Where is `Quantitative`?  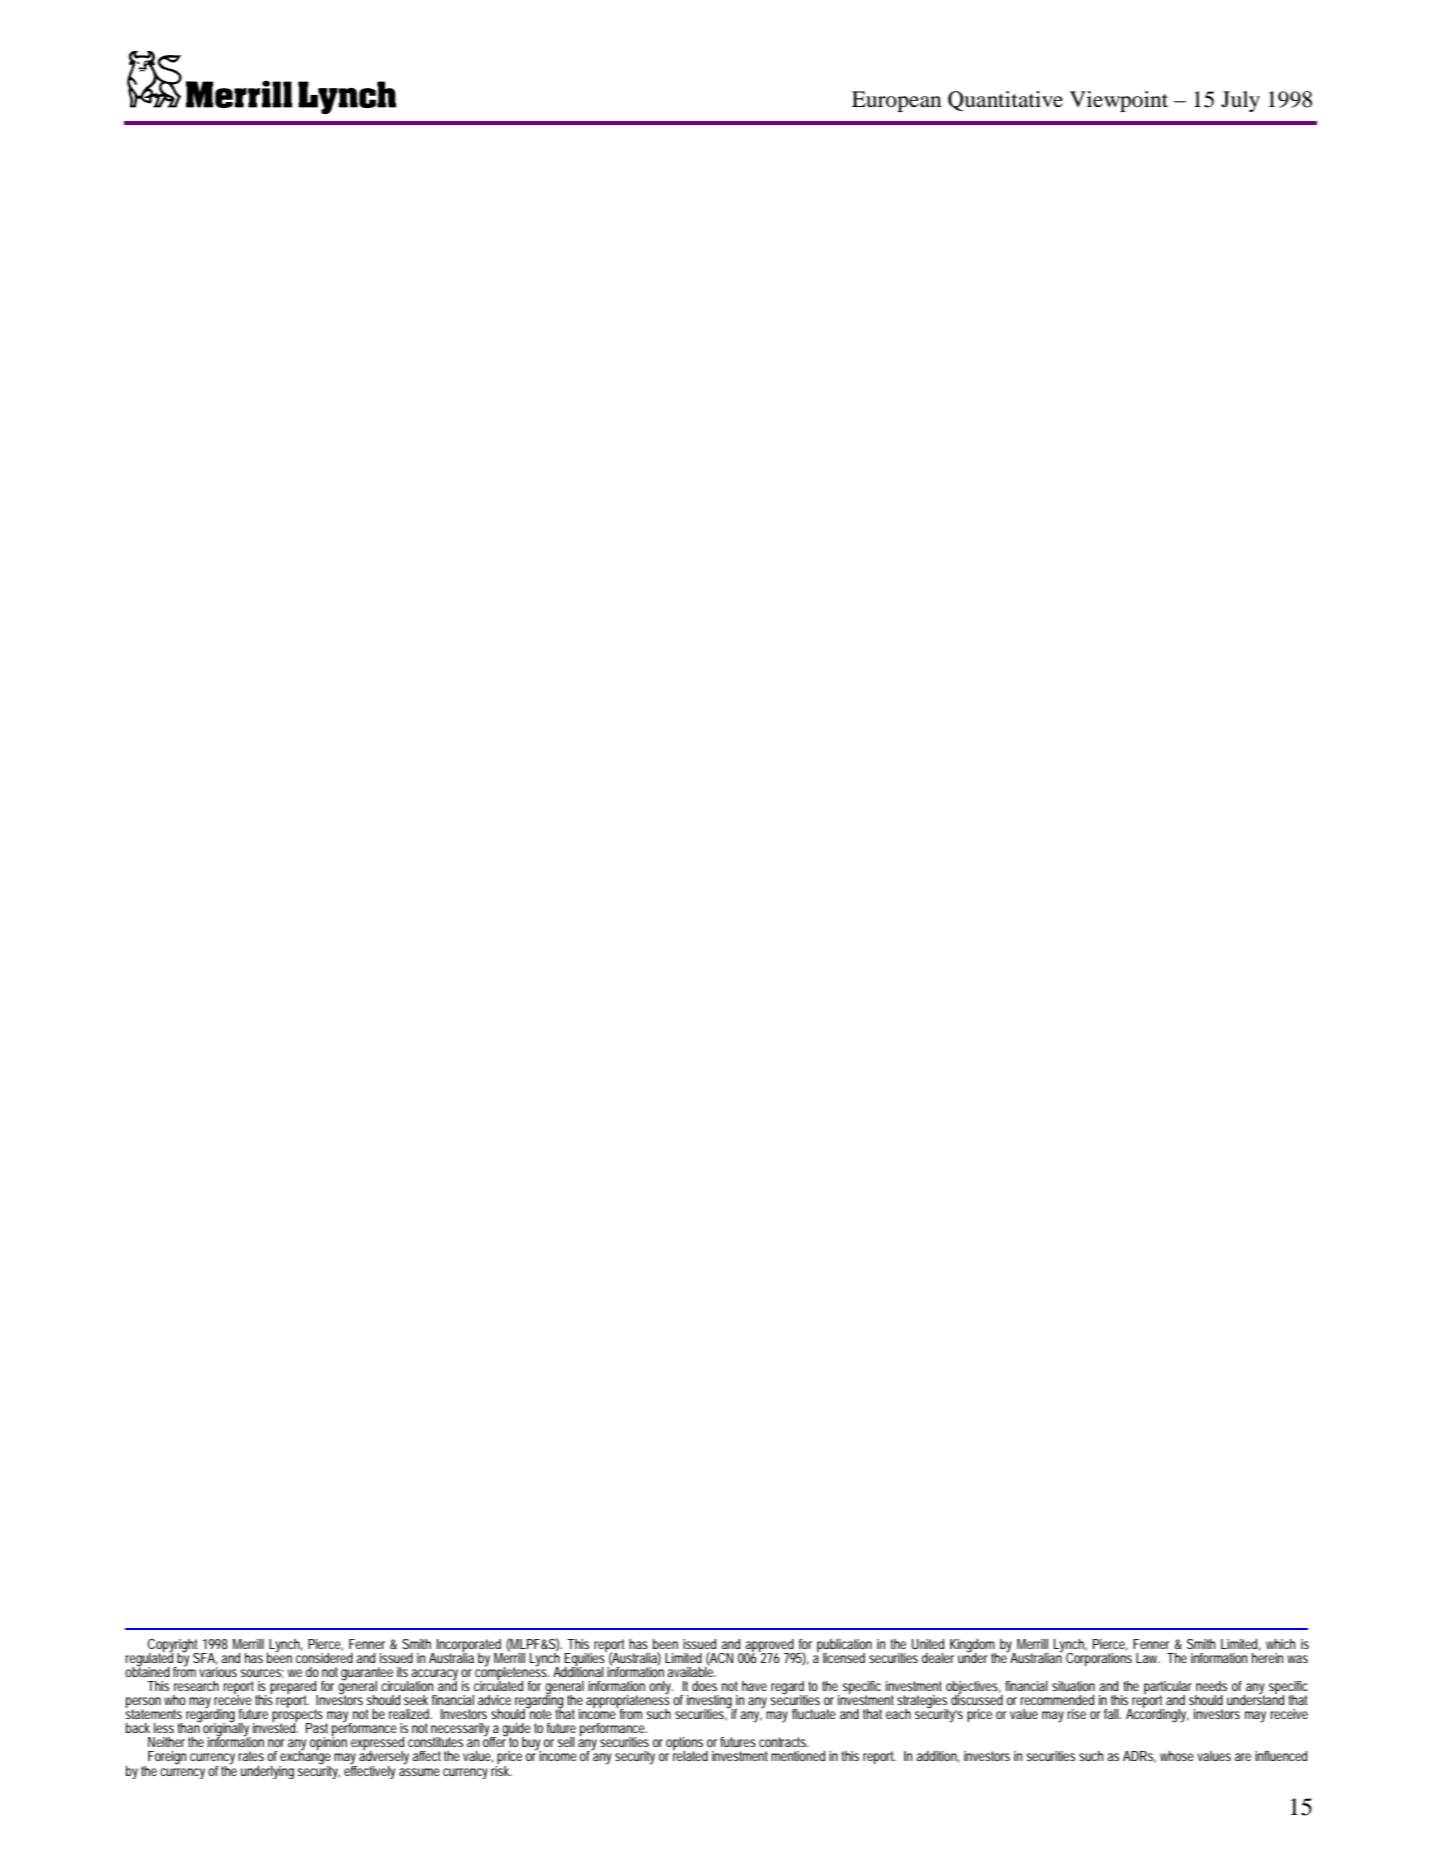
Quantitative is located at coordinates (1005, 101).
